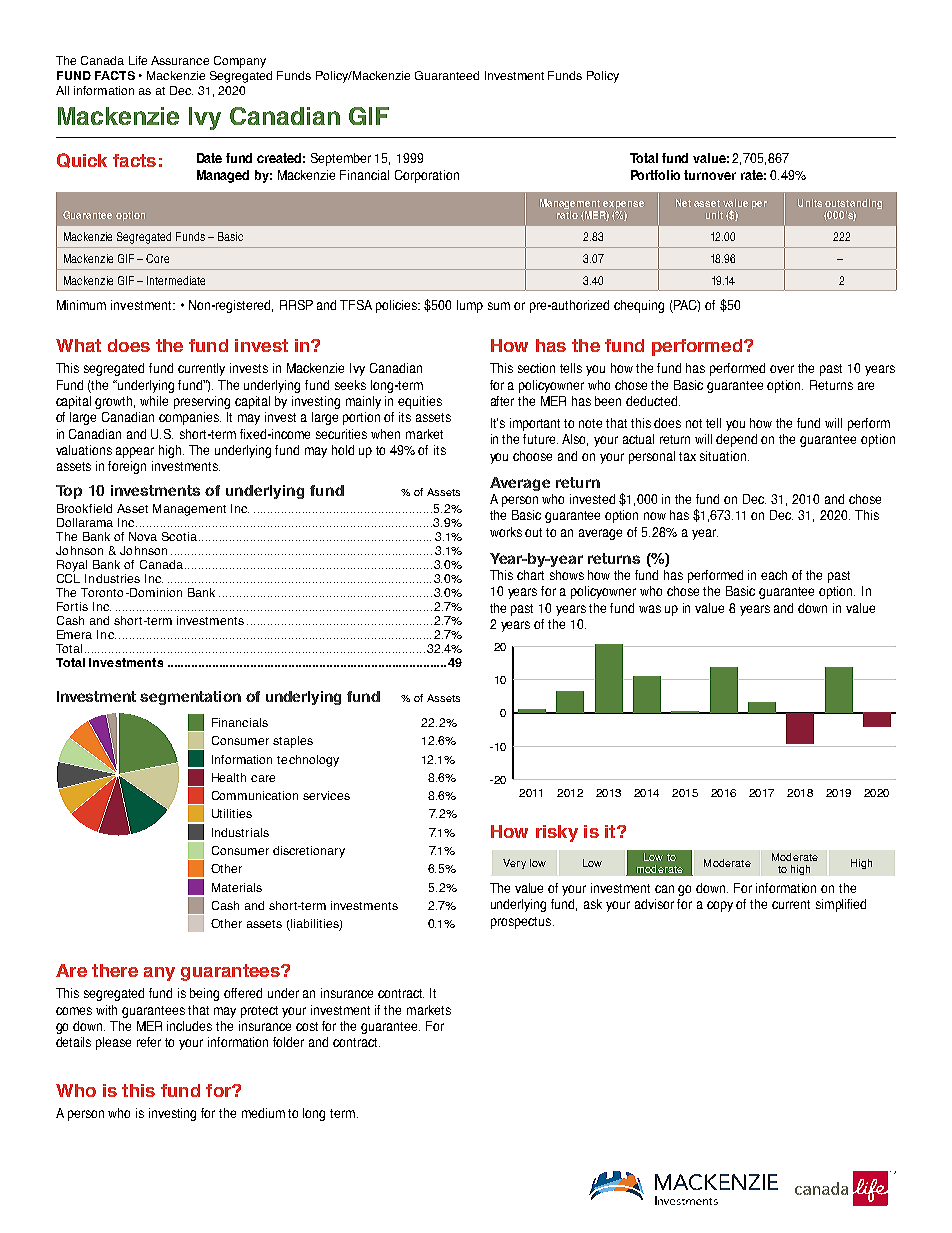  What do you see at coordinates (229, 777) in the screenshot?
I see `Health` at bounding box center [229, 777].
